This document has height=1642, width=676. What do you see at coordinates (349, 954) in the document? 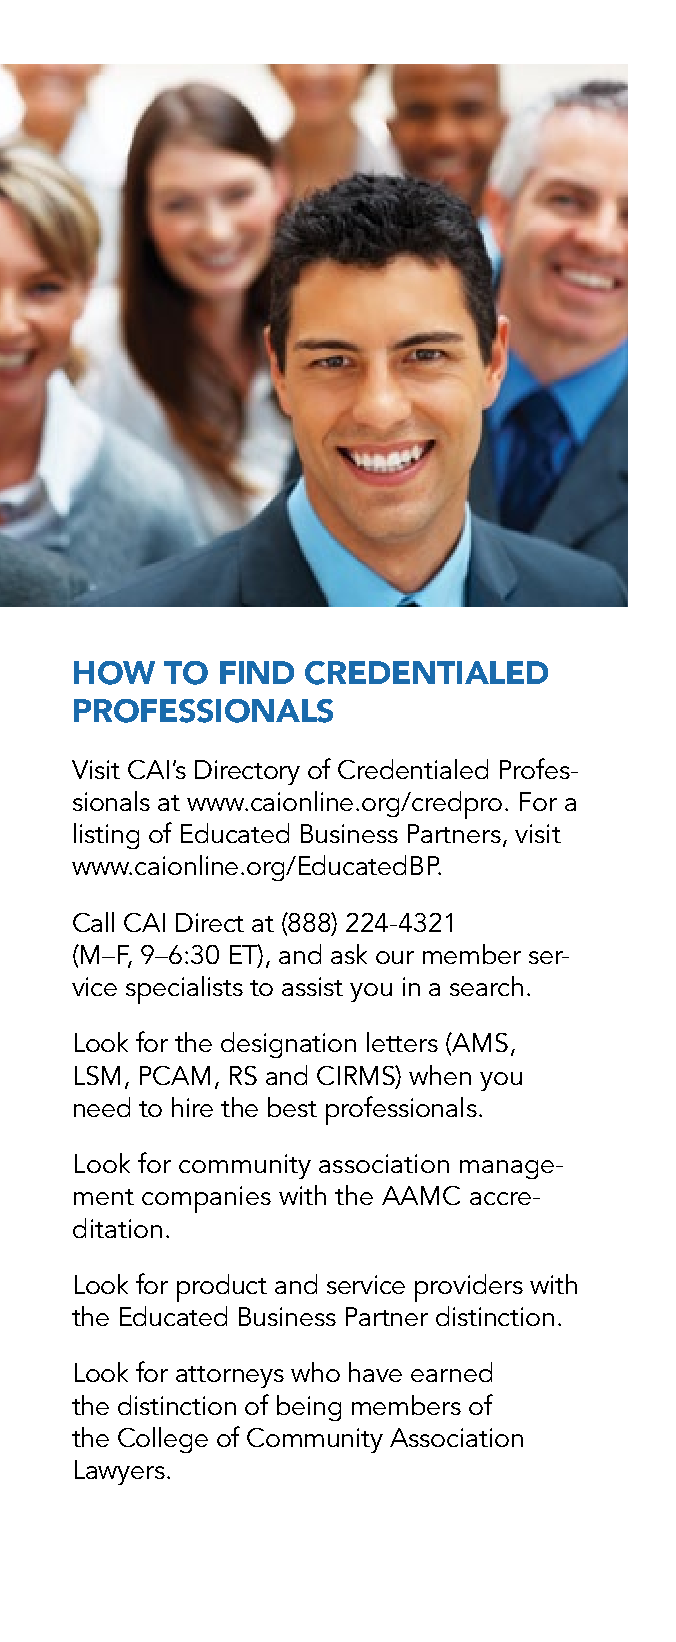
I see `ask` at bounding box center [349, 954].
